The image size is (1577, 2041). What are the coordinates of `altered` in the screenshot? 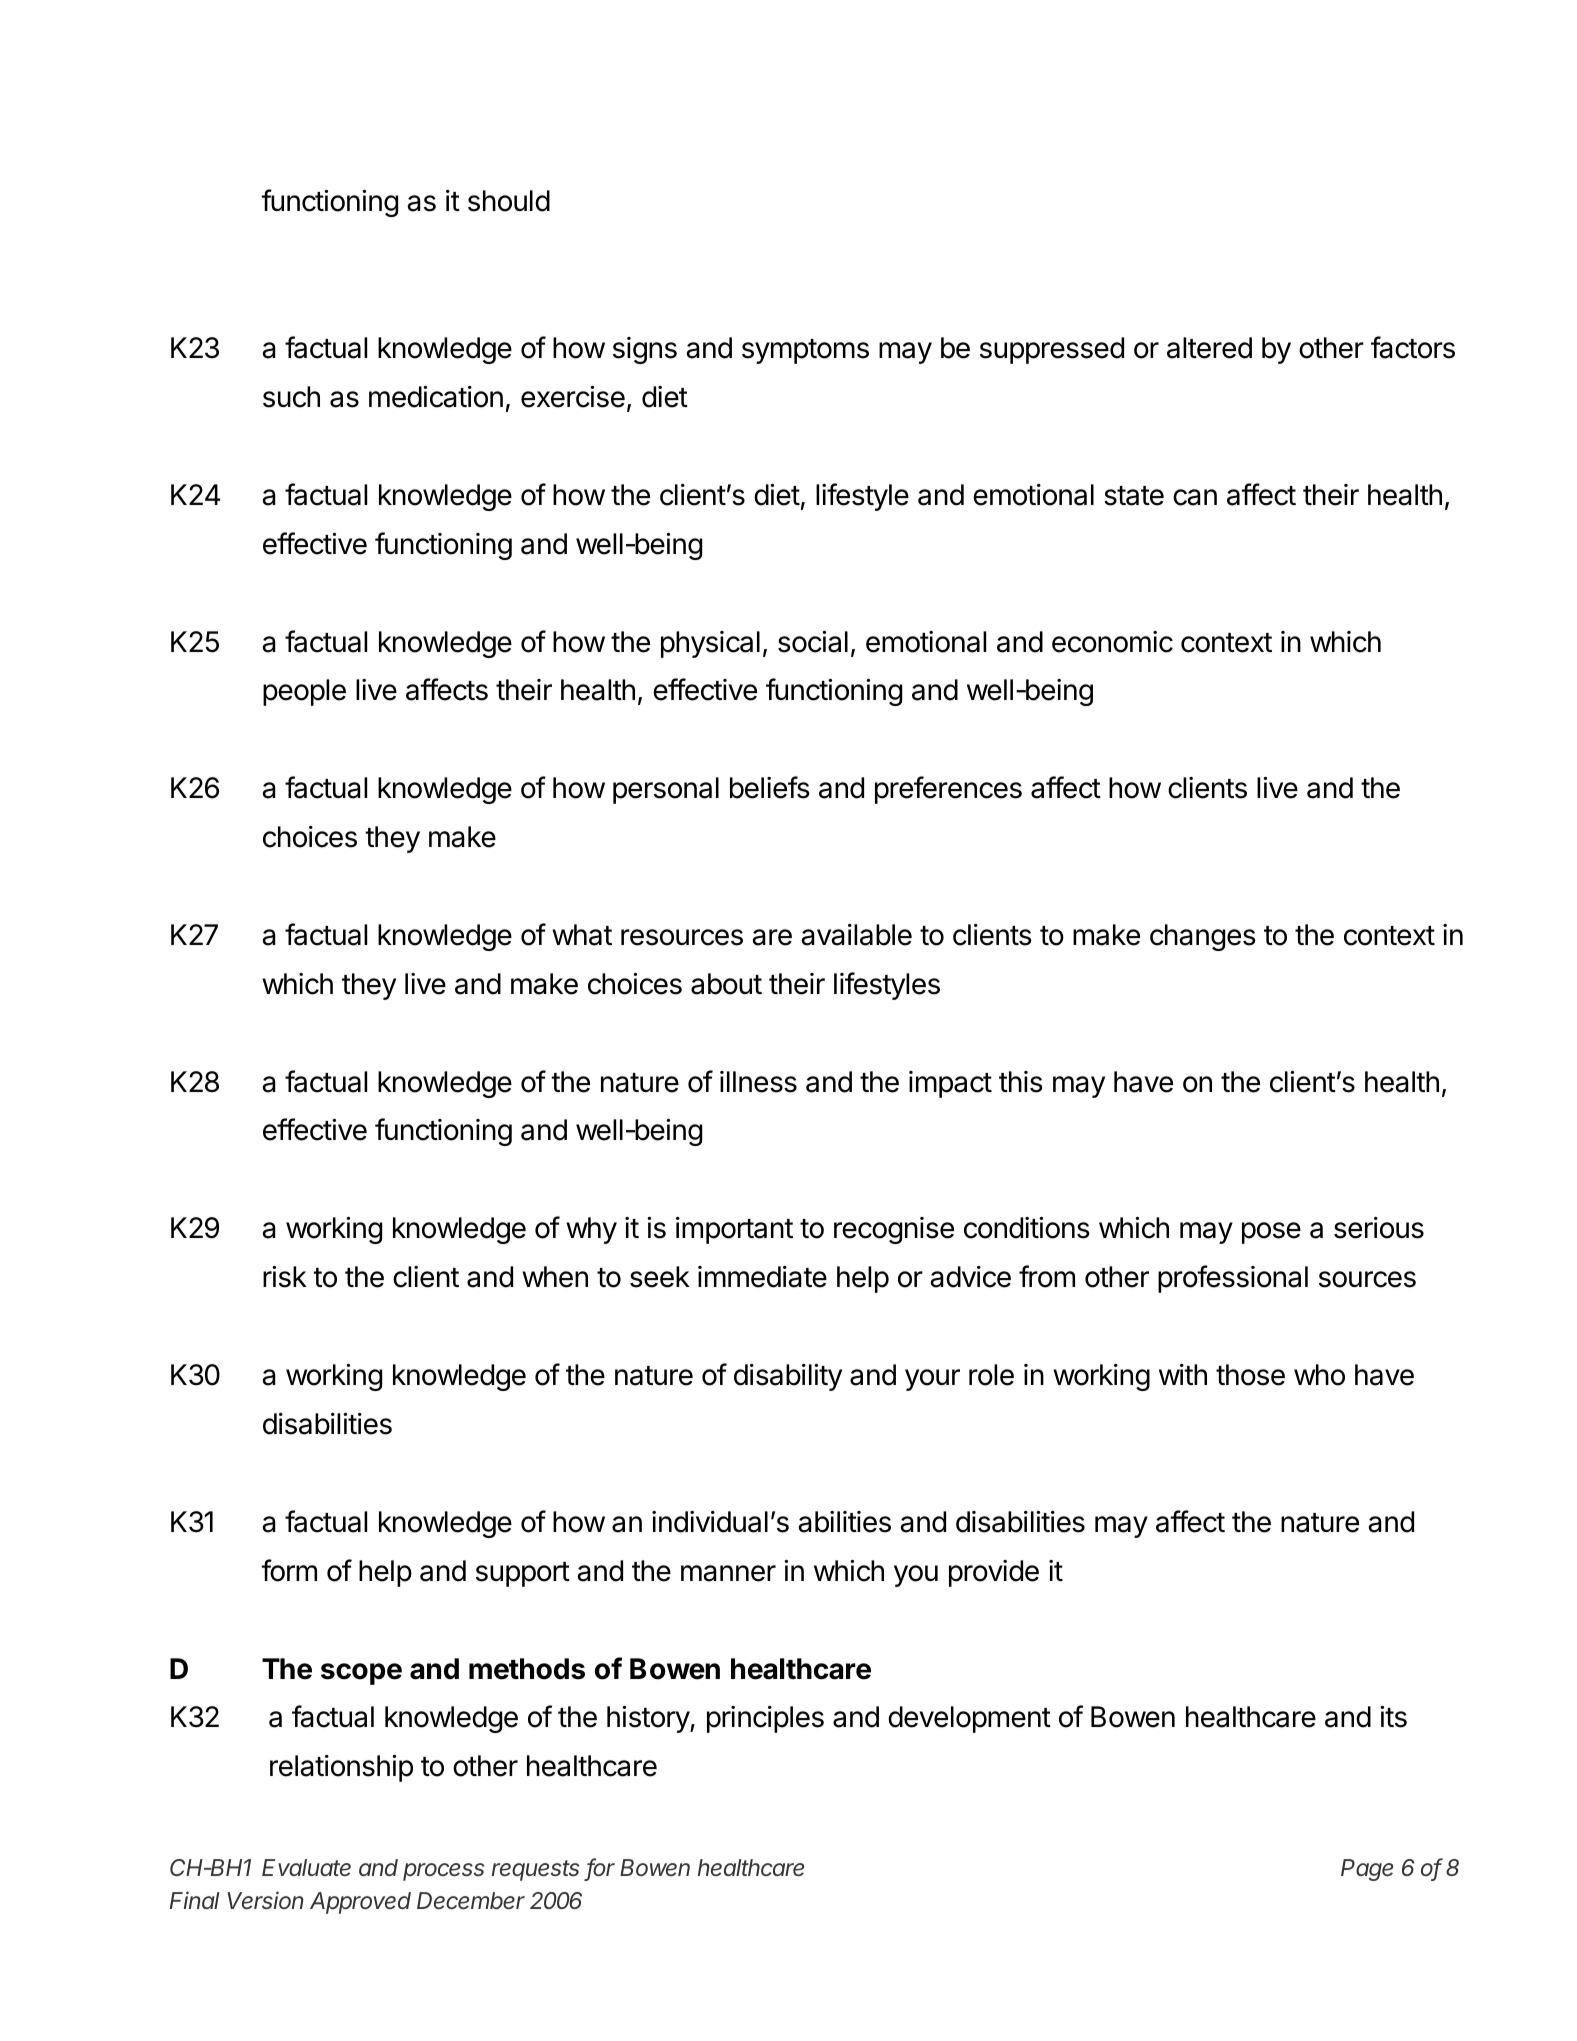 It's located at (1209, 348).
